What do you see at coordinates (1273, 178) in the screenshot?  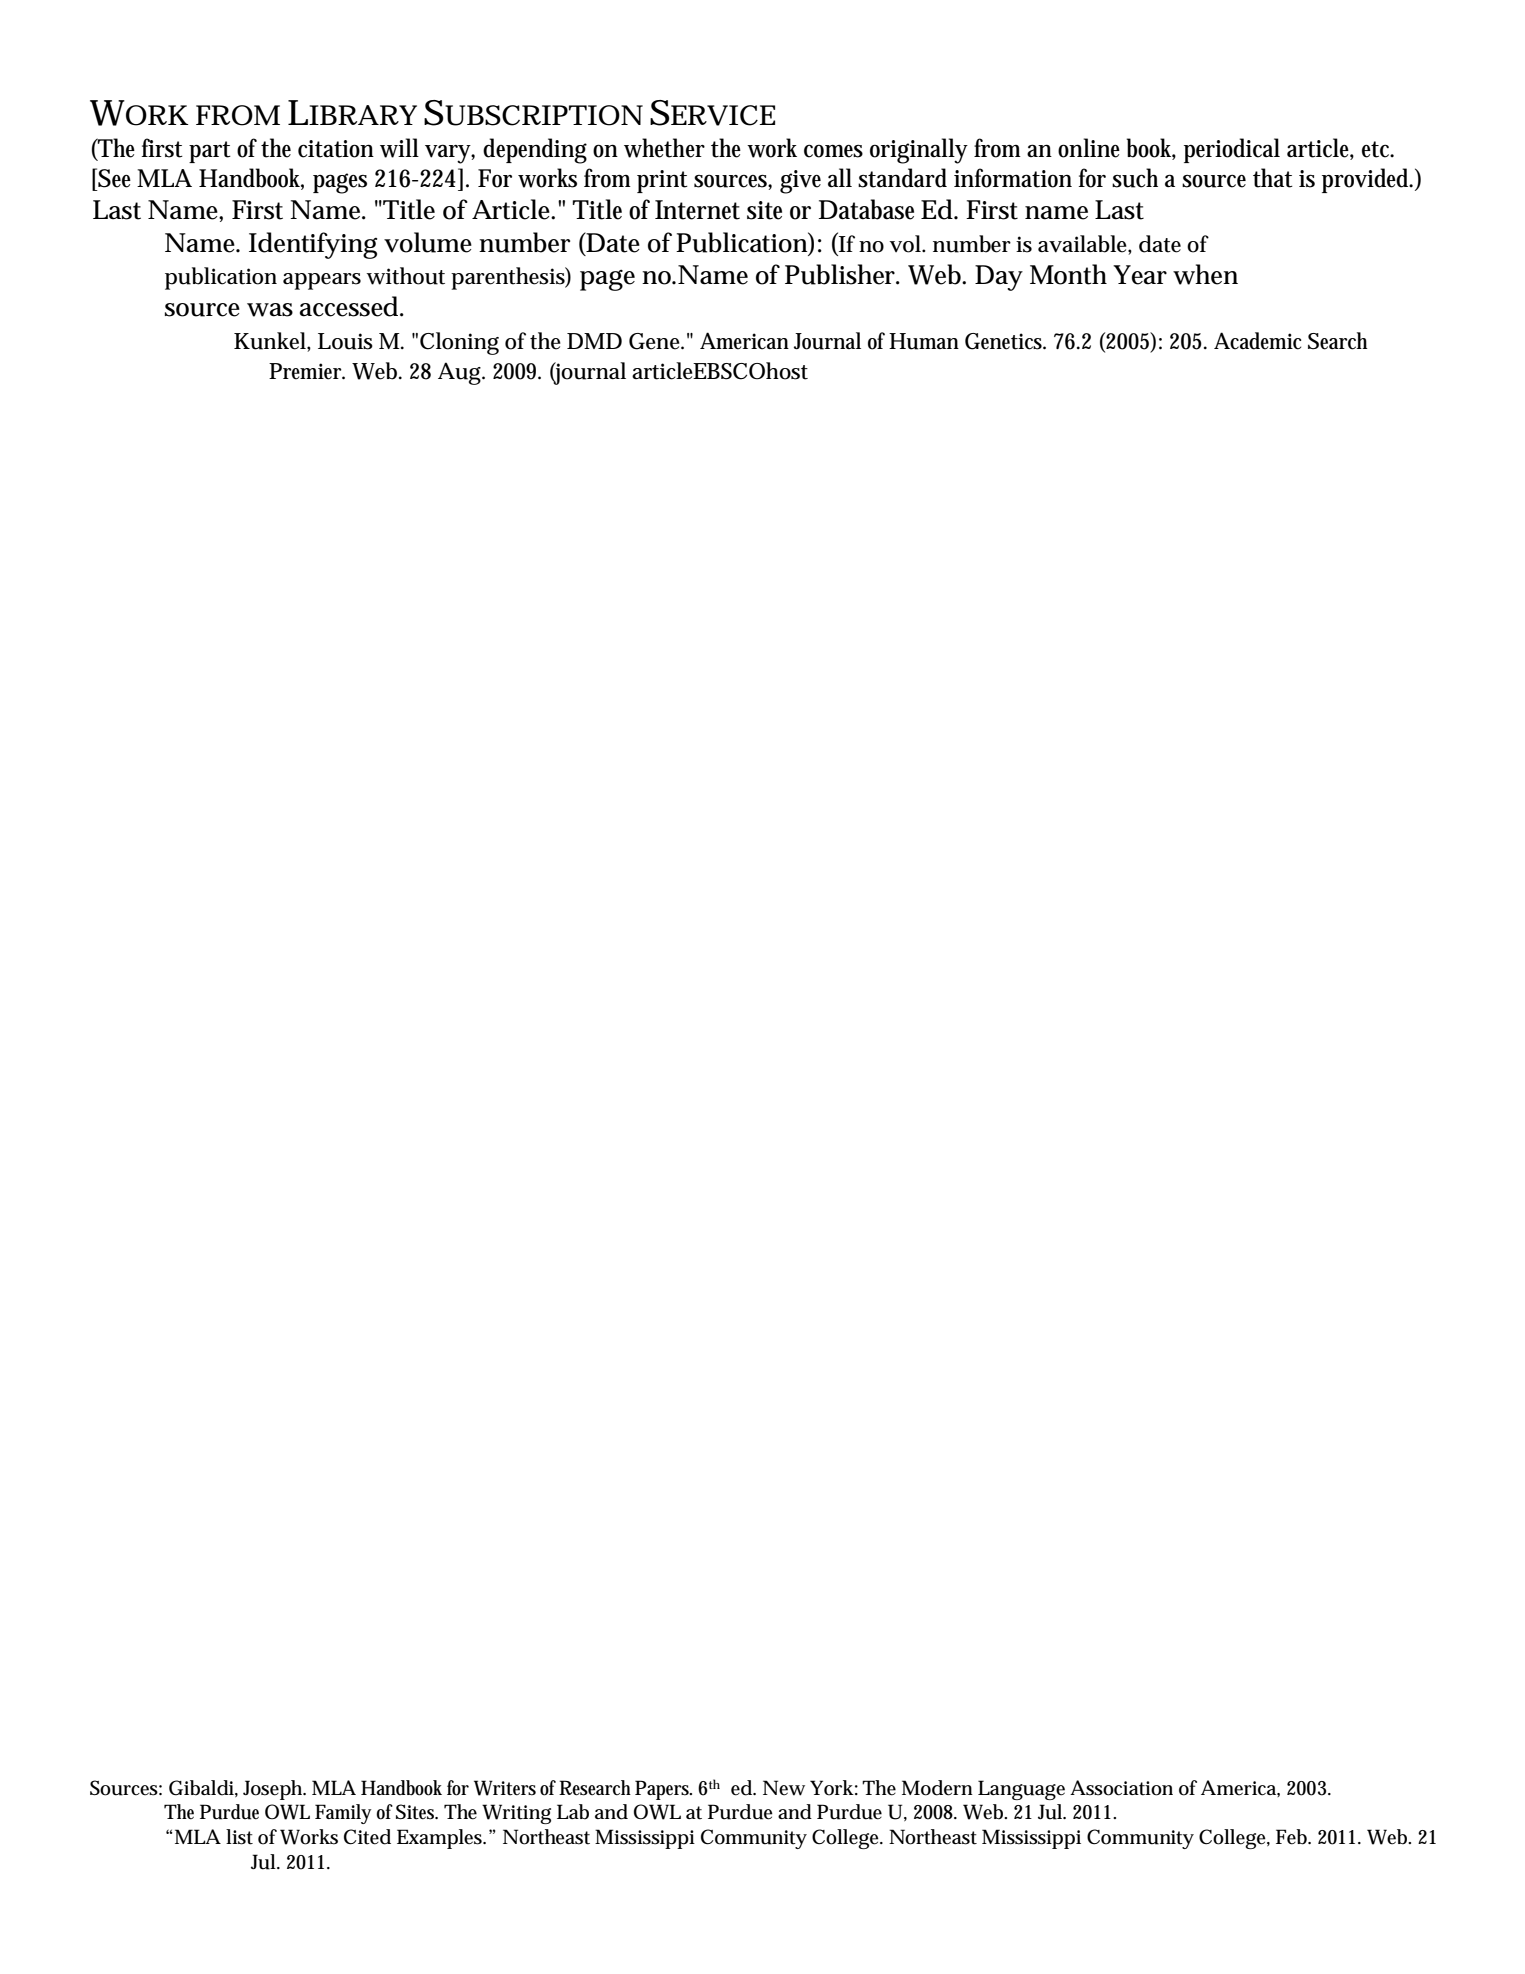 I see `that` at bounding box center [1273, 178].
